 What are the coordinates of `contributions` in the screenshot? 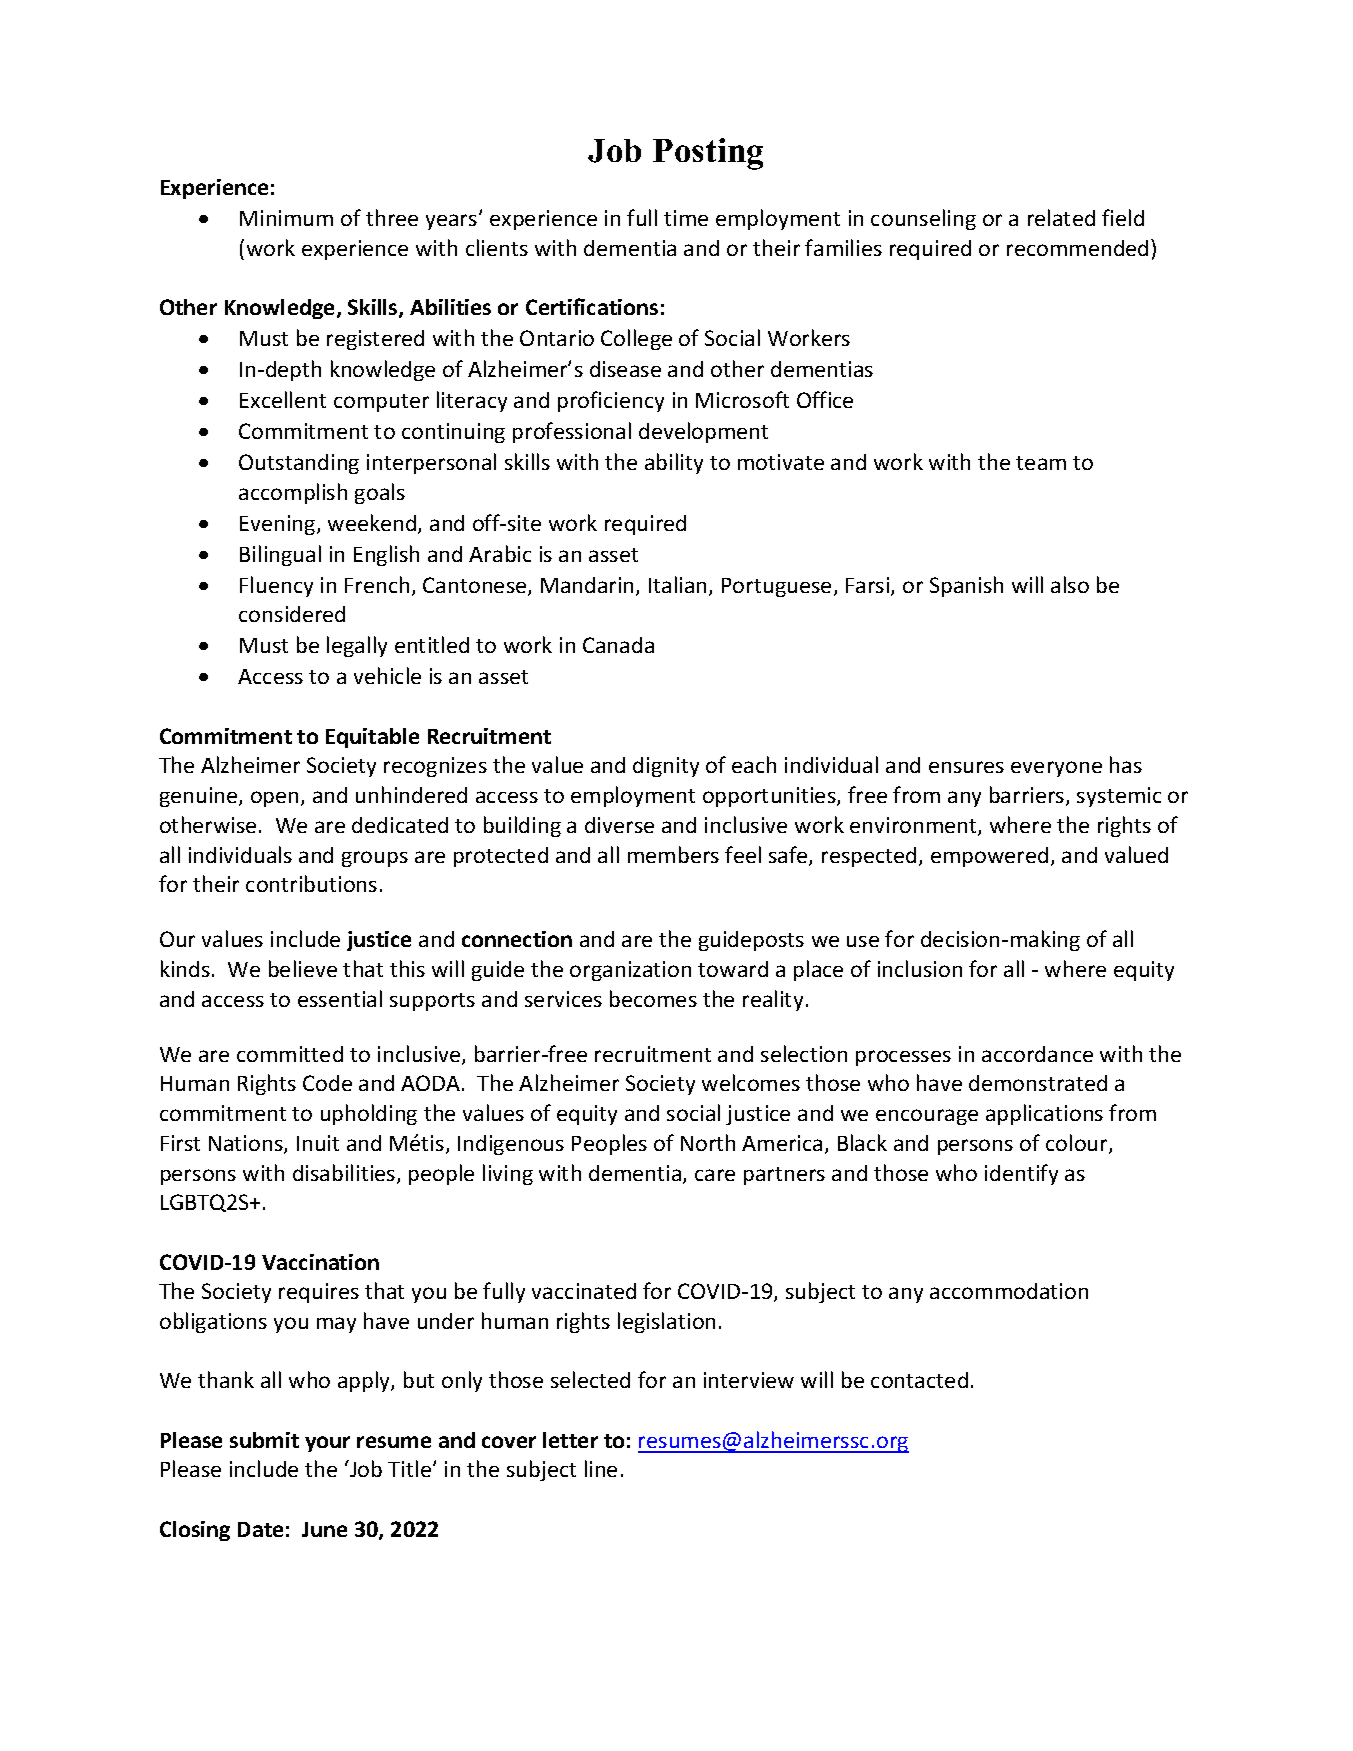 It's located at (311, 883).
